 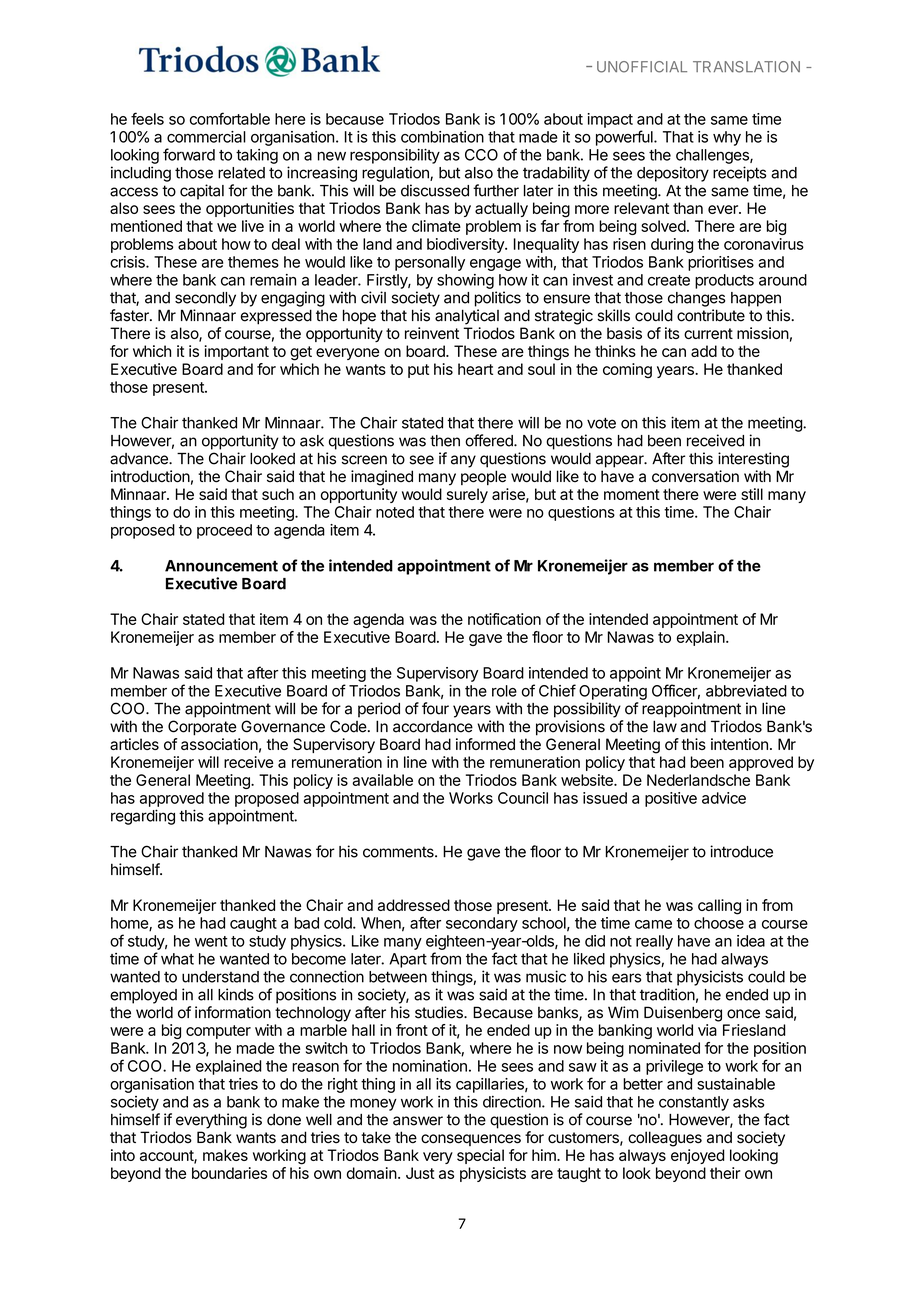 I want to click on why, so click(x=727, y=138).
